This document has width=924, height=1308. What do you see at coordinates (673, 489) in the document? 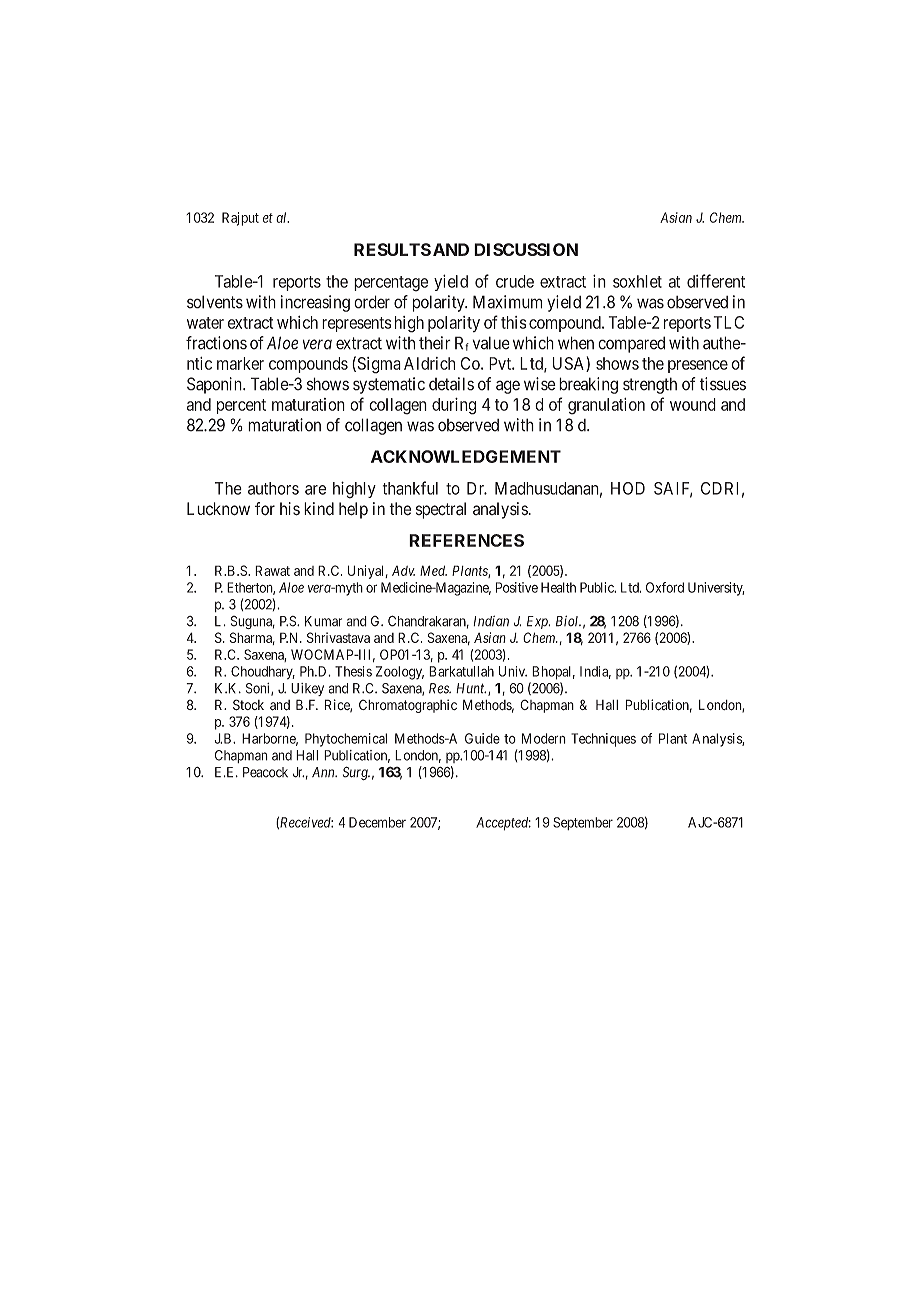
I see `SAIF` at bounding box center [673, 489].
